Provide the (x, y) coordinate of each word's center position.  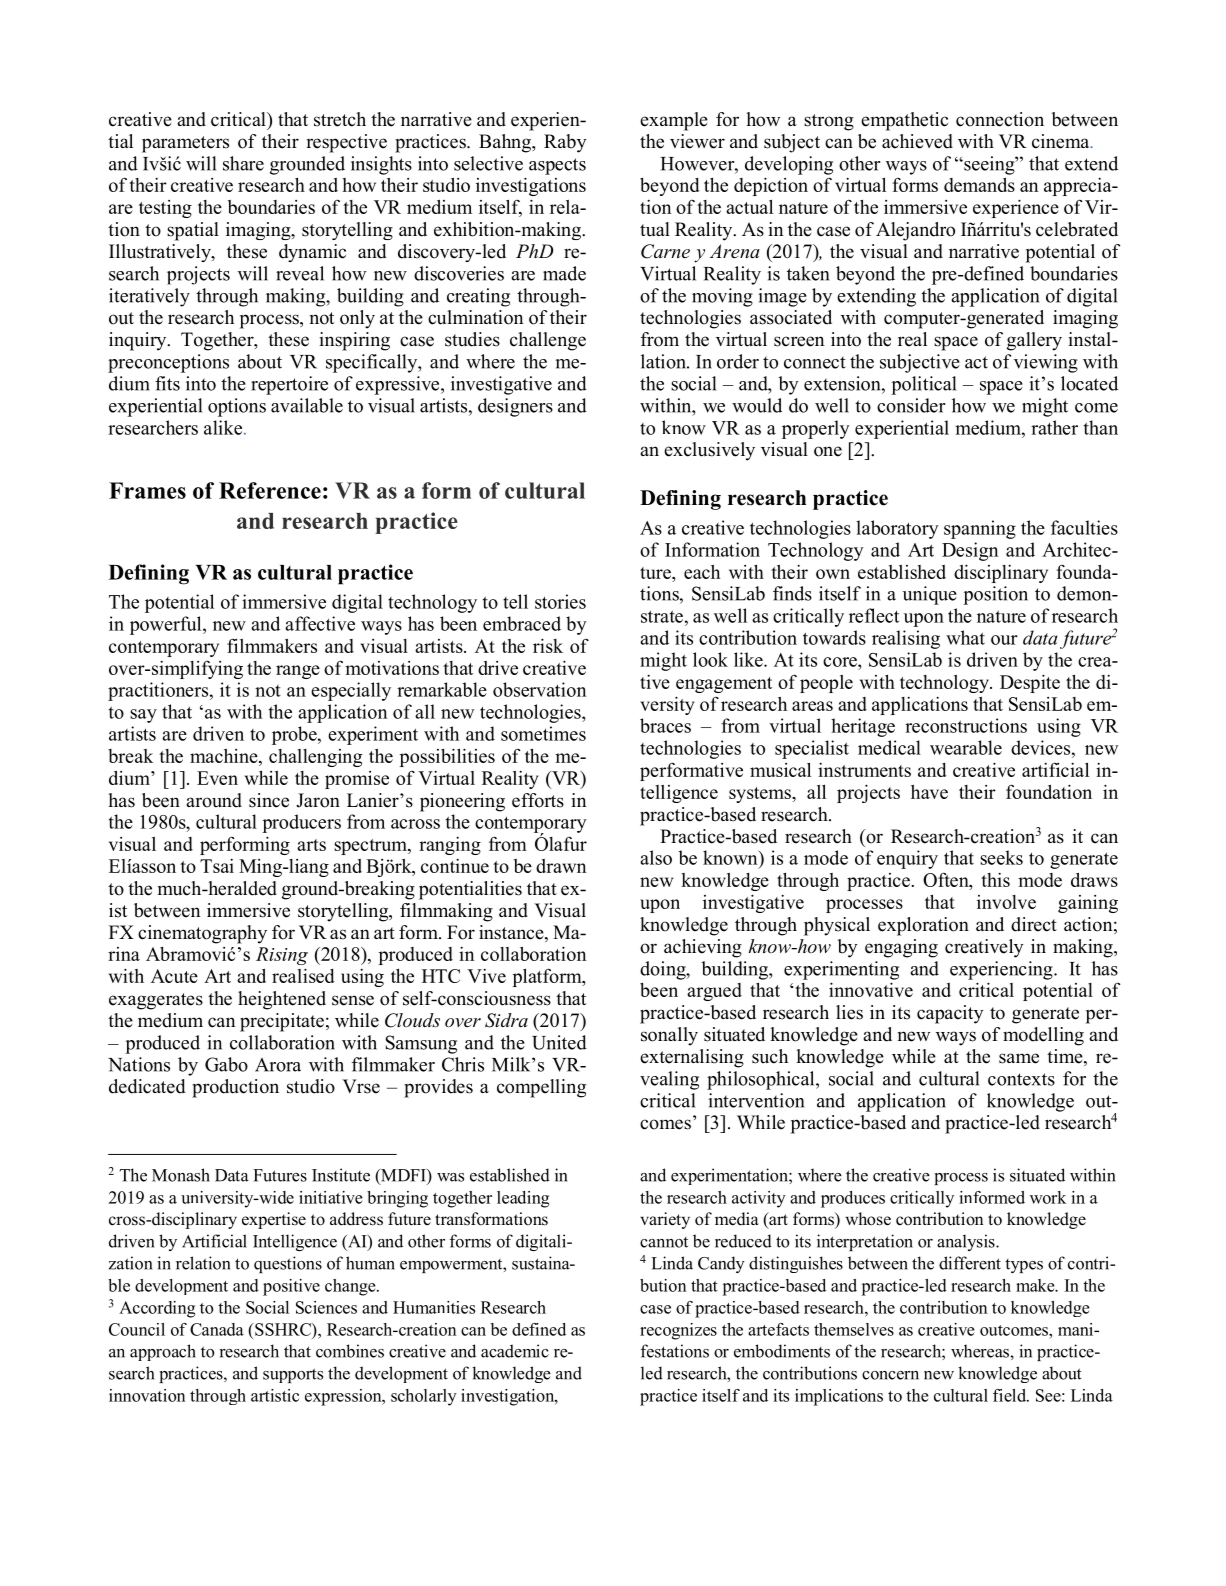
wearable (966, 747)
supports (293, 1375)
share (243, 163)
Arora (278, 1065)
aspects (557, 166)
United (559, 1042)
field (1011, 1395)
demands (979, 184)
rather (1054, 427)
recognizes (678, 1331)
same (1019, 1058)
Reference (270, 490)
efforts (538, 800)
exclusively (709, 451)
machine (225, 756)
